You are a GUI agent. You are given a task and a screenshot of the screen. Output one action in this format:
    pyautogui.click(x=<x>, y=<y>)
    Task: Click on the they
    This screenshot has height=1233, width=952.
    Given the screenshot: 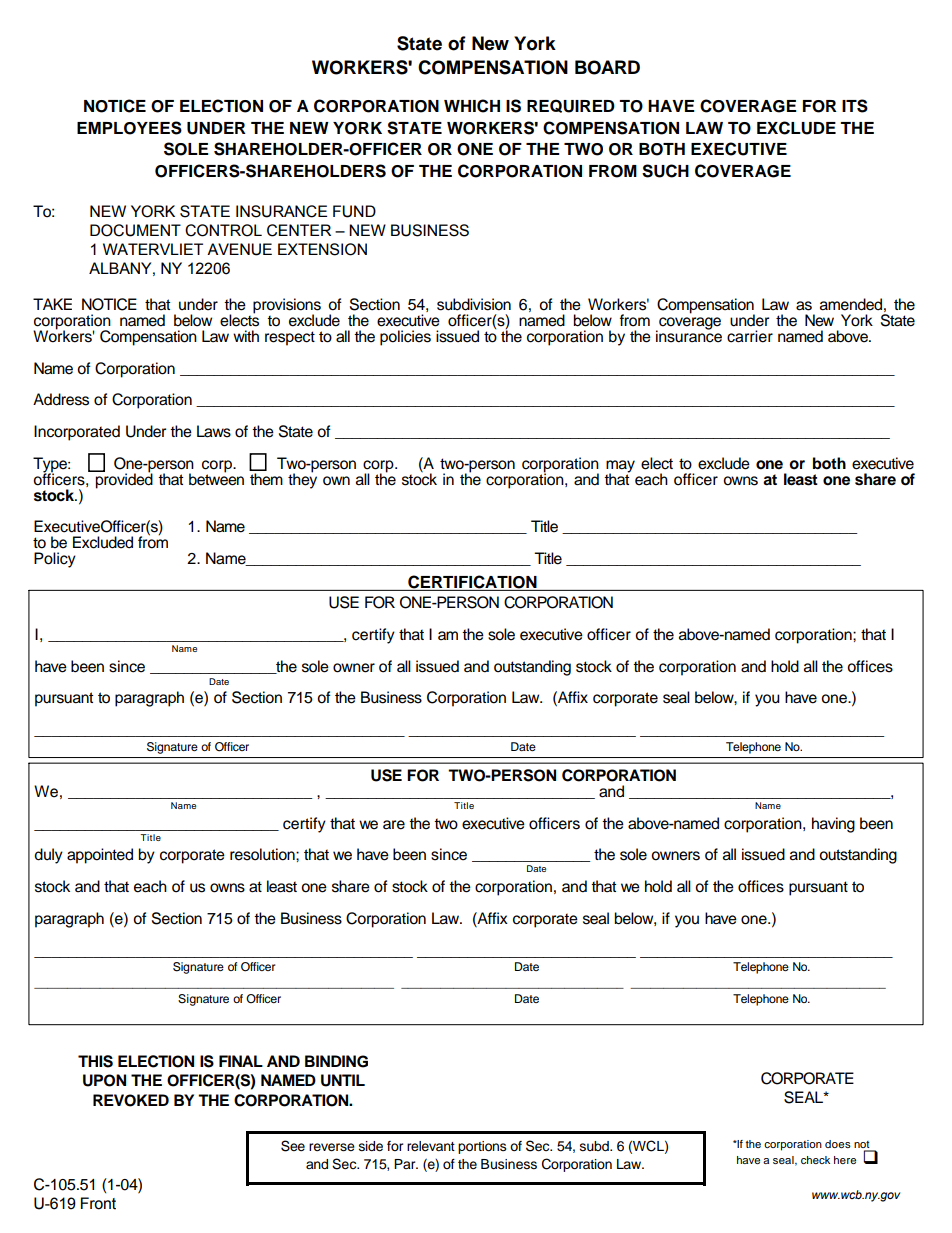 What is the action you would take?
    pyautogui.click(x=302, y=480)
